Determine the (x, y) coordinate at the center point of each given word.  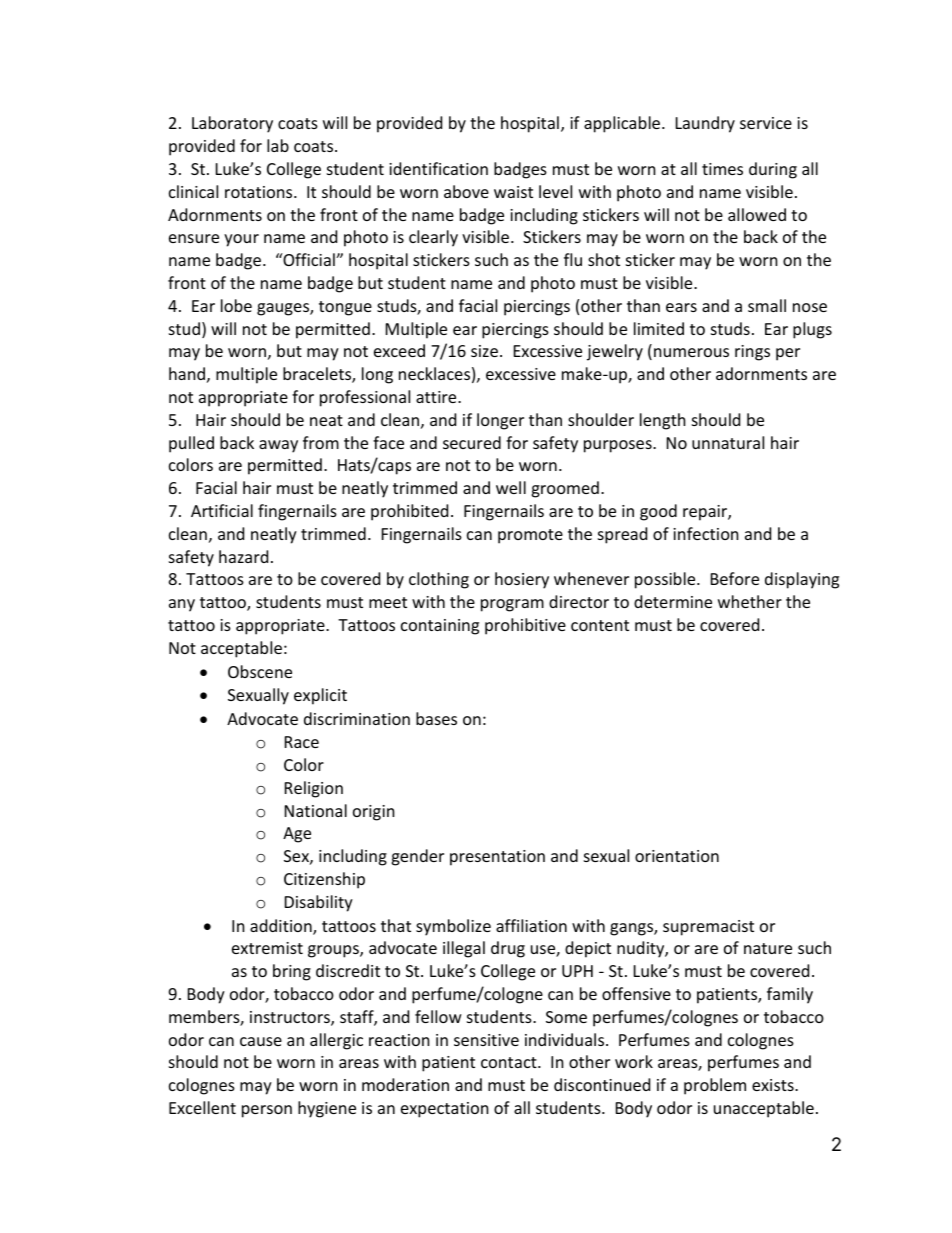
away (278, 446)
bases (436, 718)
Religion (314, 789)
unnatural (728, 442)
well (511, 487)
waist (513, 192)
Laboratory (232, 124)
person (267, 1111)
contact (510, 1062)
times (722, 169)
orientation (677, 856)
